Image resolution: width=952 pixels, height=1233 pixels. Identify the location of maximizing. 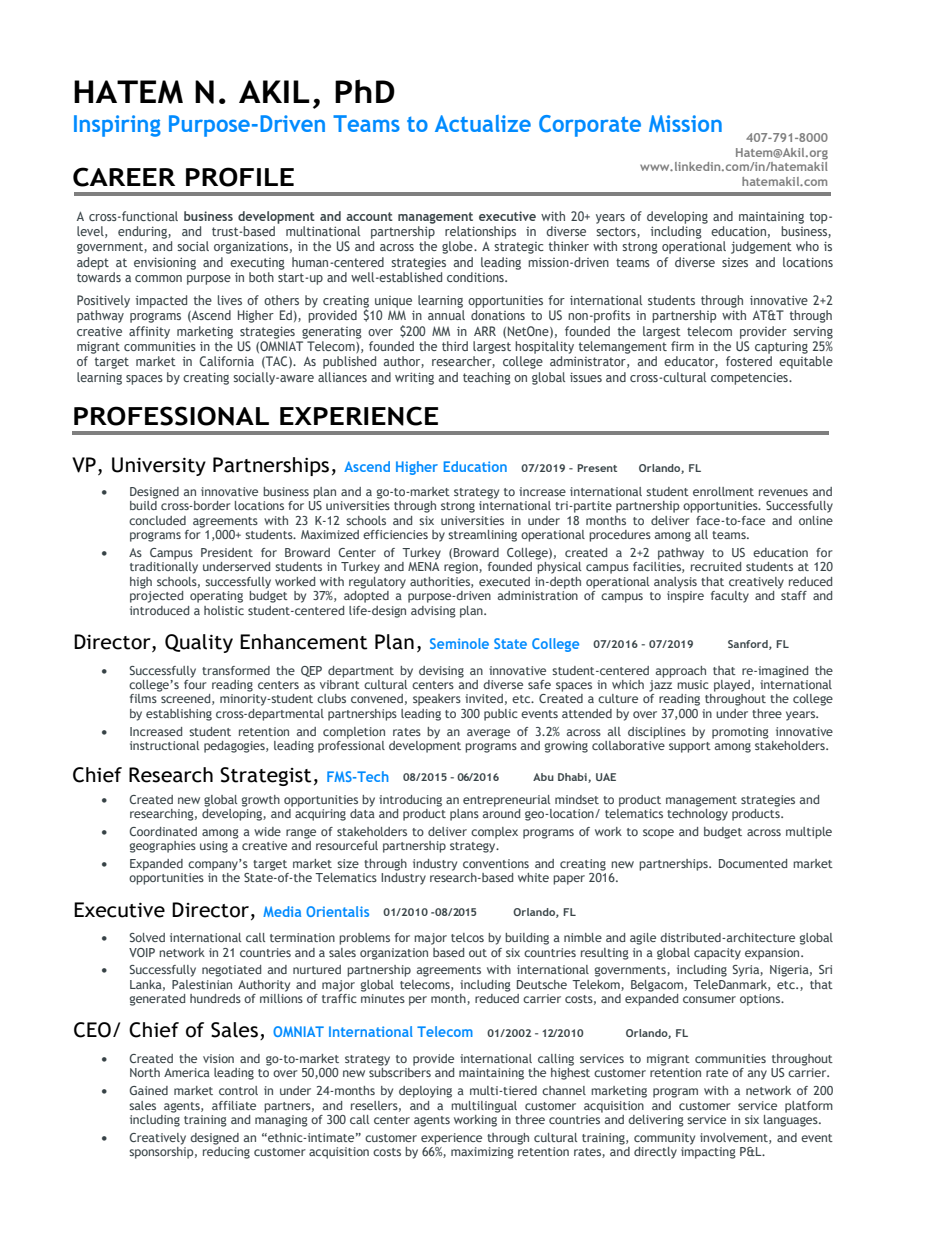
(482, 1153).
